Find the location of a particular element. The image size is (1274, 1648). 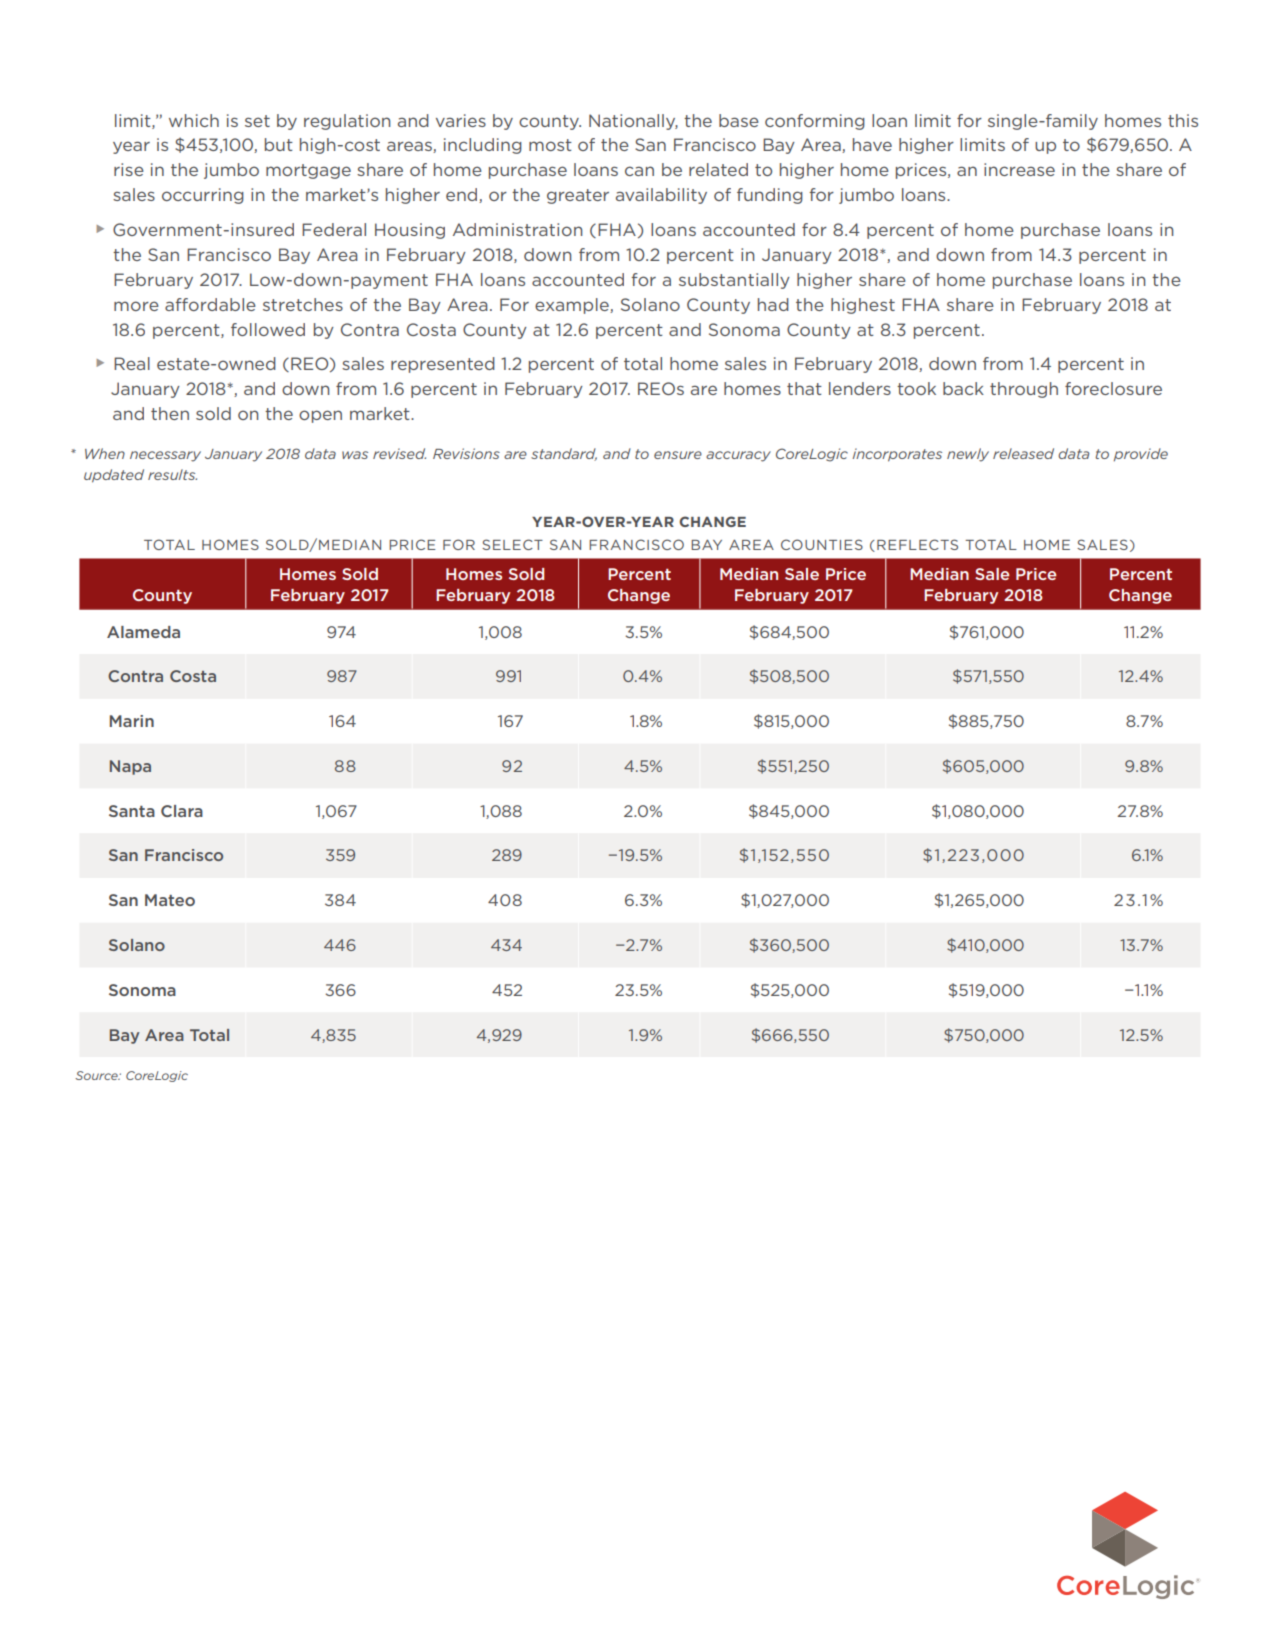

but is located at coordinates (279, 144).
